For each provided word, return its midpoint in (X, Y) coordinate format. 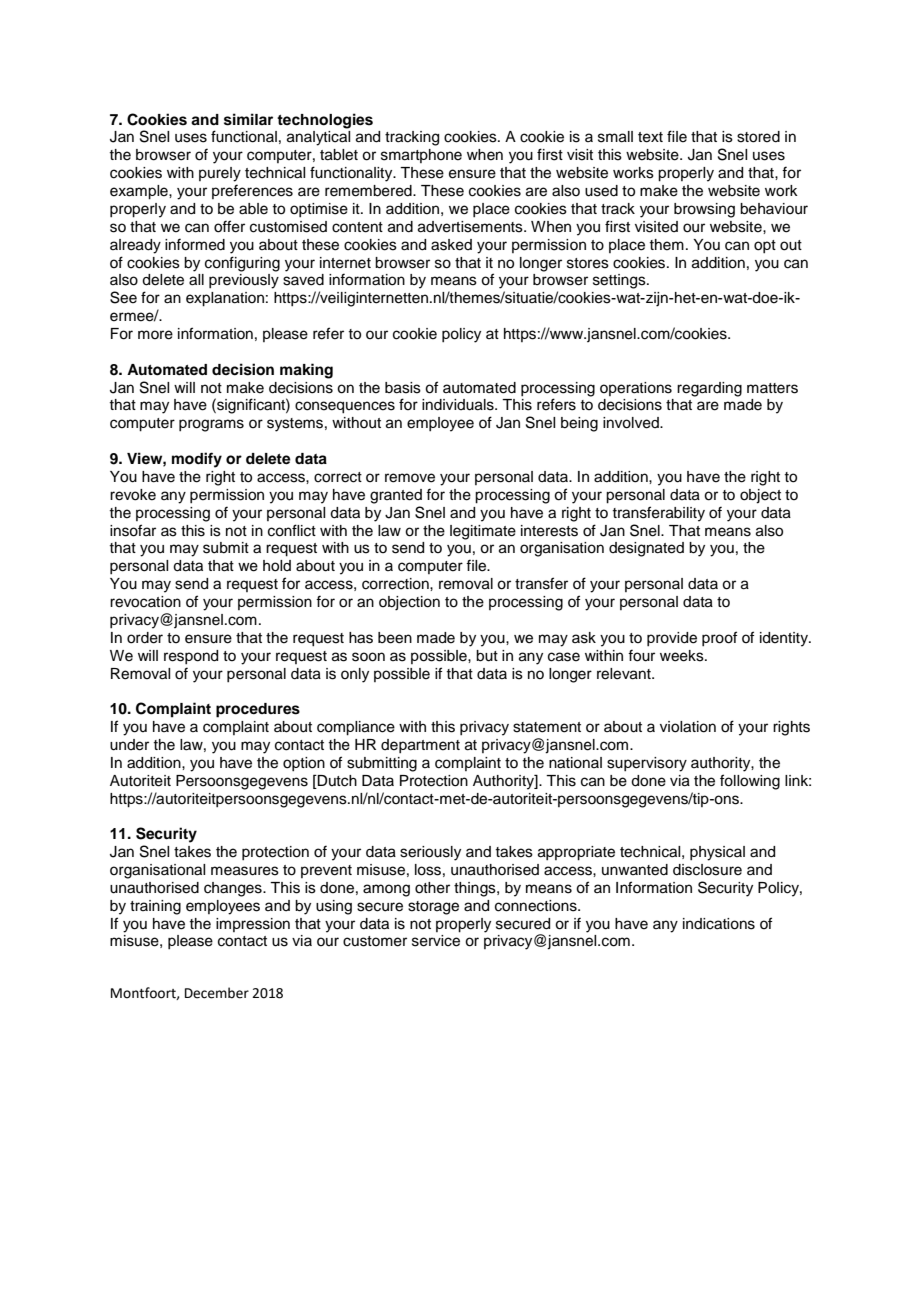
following (750, 782)
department (420, 746)
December (217, 993)
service (436, 941)
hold (277, 566)
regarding (709, 389)
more (155, 335)
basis (403, 388)
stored (758, 137)
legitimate (483, 532)
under (129, 745)
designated (646, 549)
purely (220, 174)
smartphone (421, 156)
